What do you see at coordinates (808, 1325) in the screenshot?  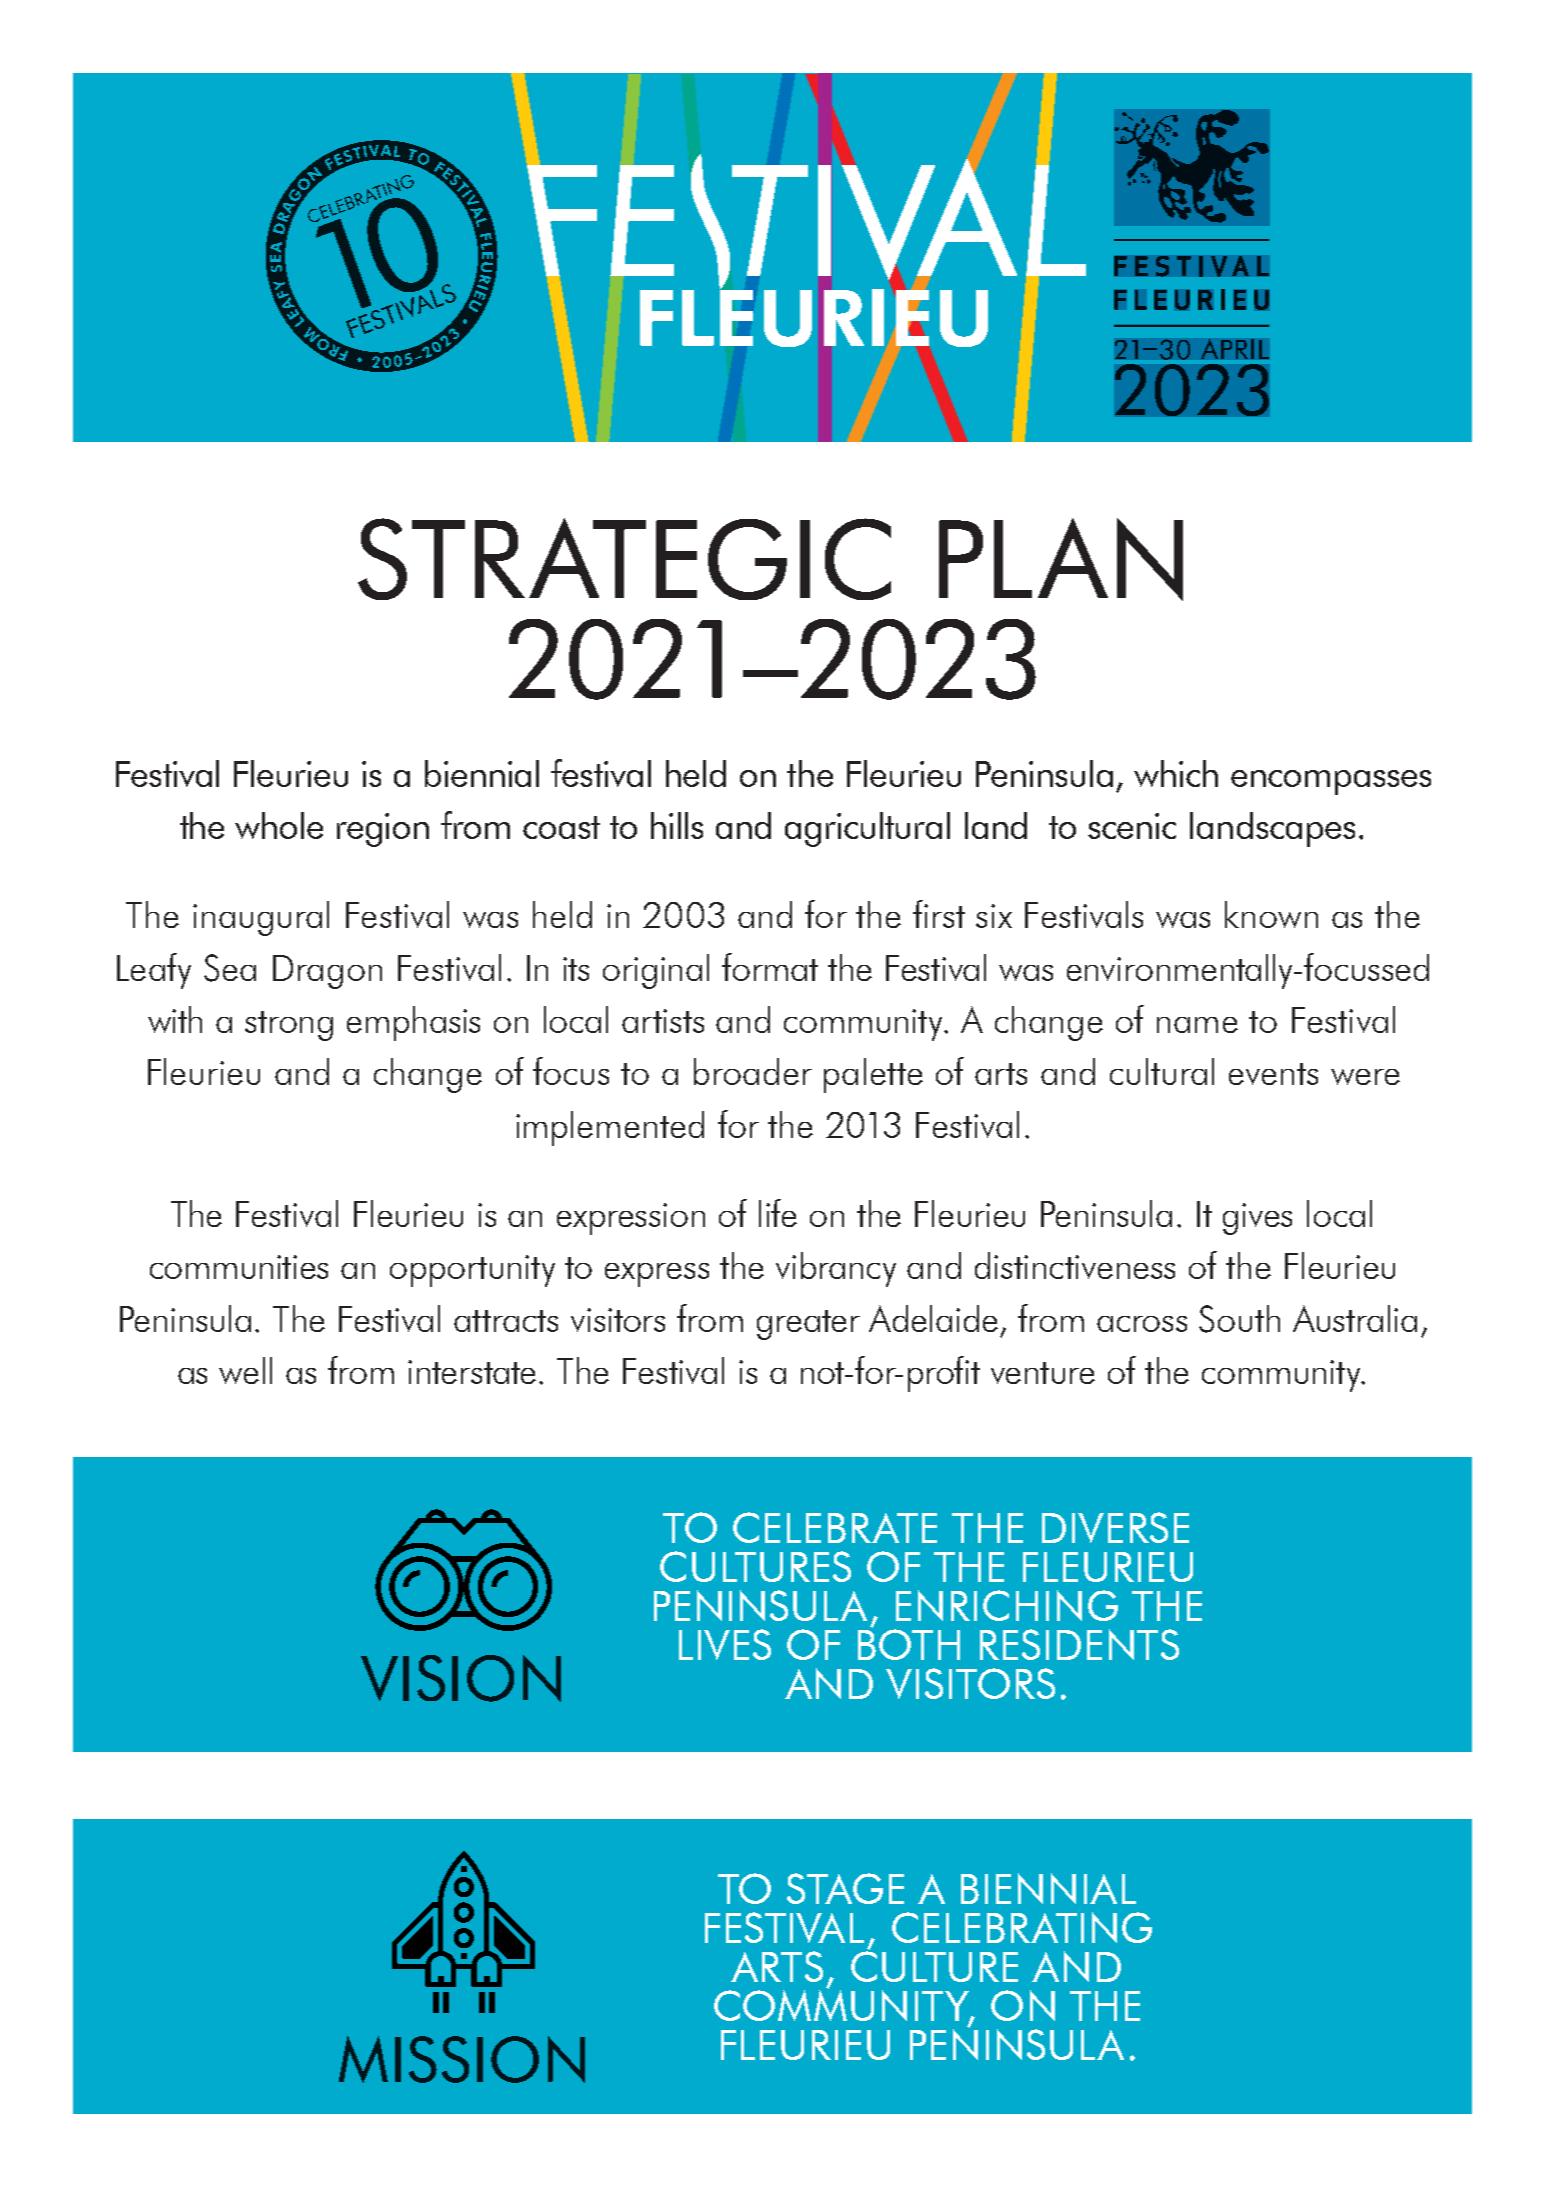 I see `greater` at bounding box center [808, 1325].
